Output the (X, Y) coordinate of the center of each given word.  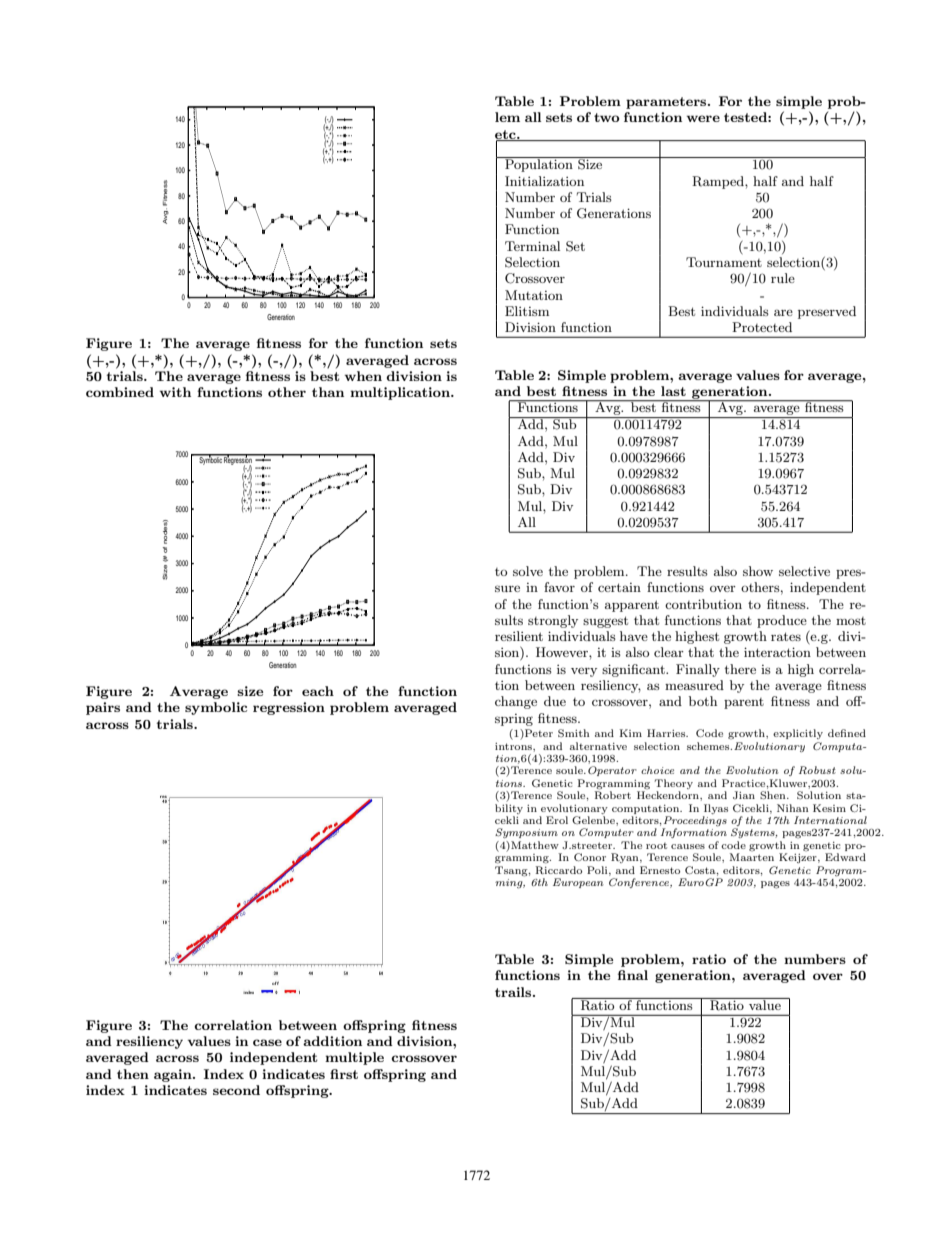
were (703, 118)
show (758, 571)
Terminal (532, 246)
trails (514, 992)
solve (528, 571)
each (318, 691)
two (606, 117)
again (174, 1075)
